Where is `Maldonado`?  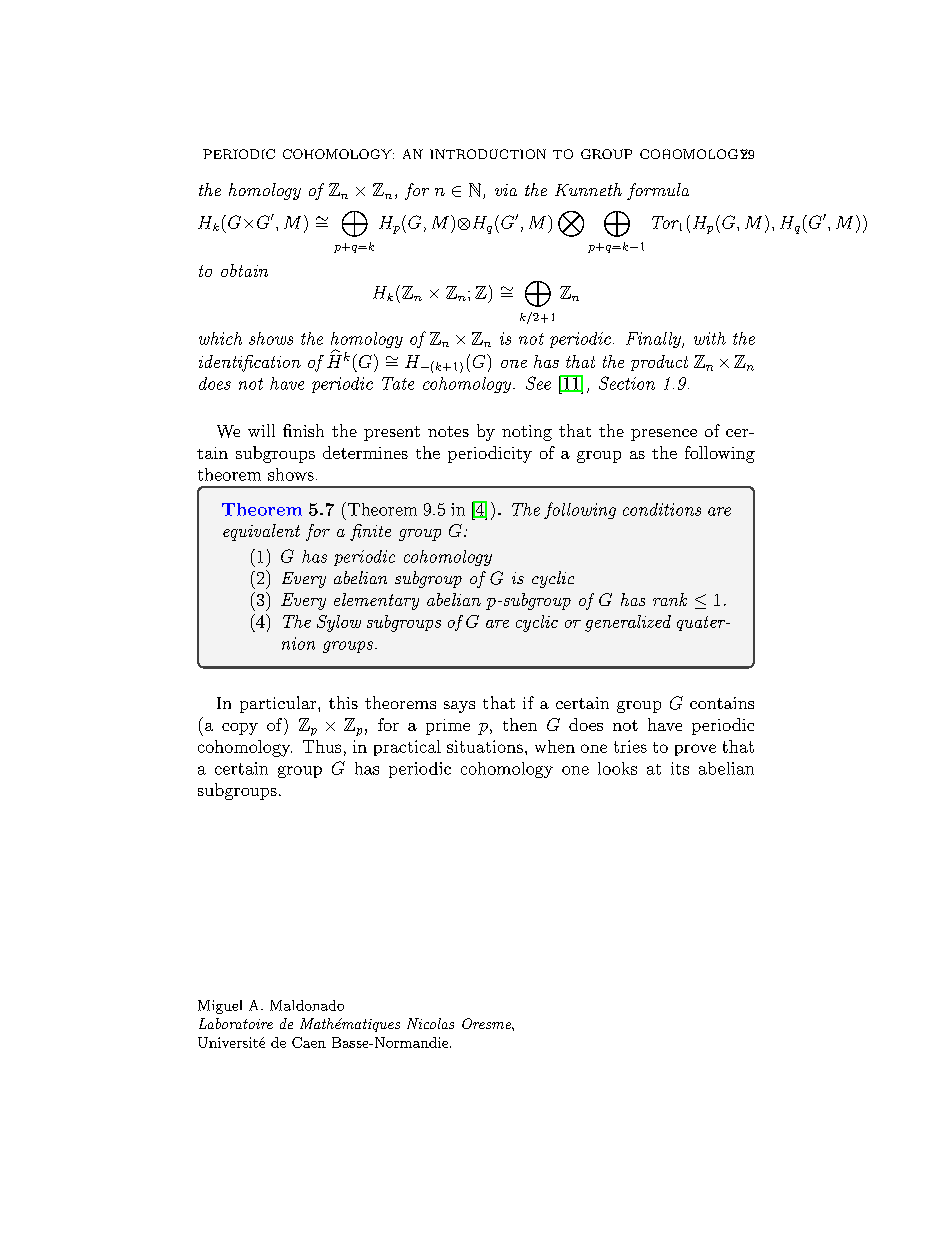 Maldonado is located at coordinates (307, 1005).
